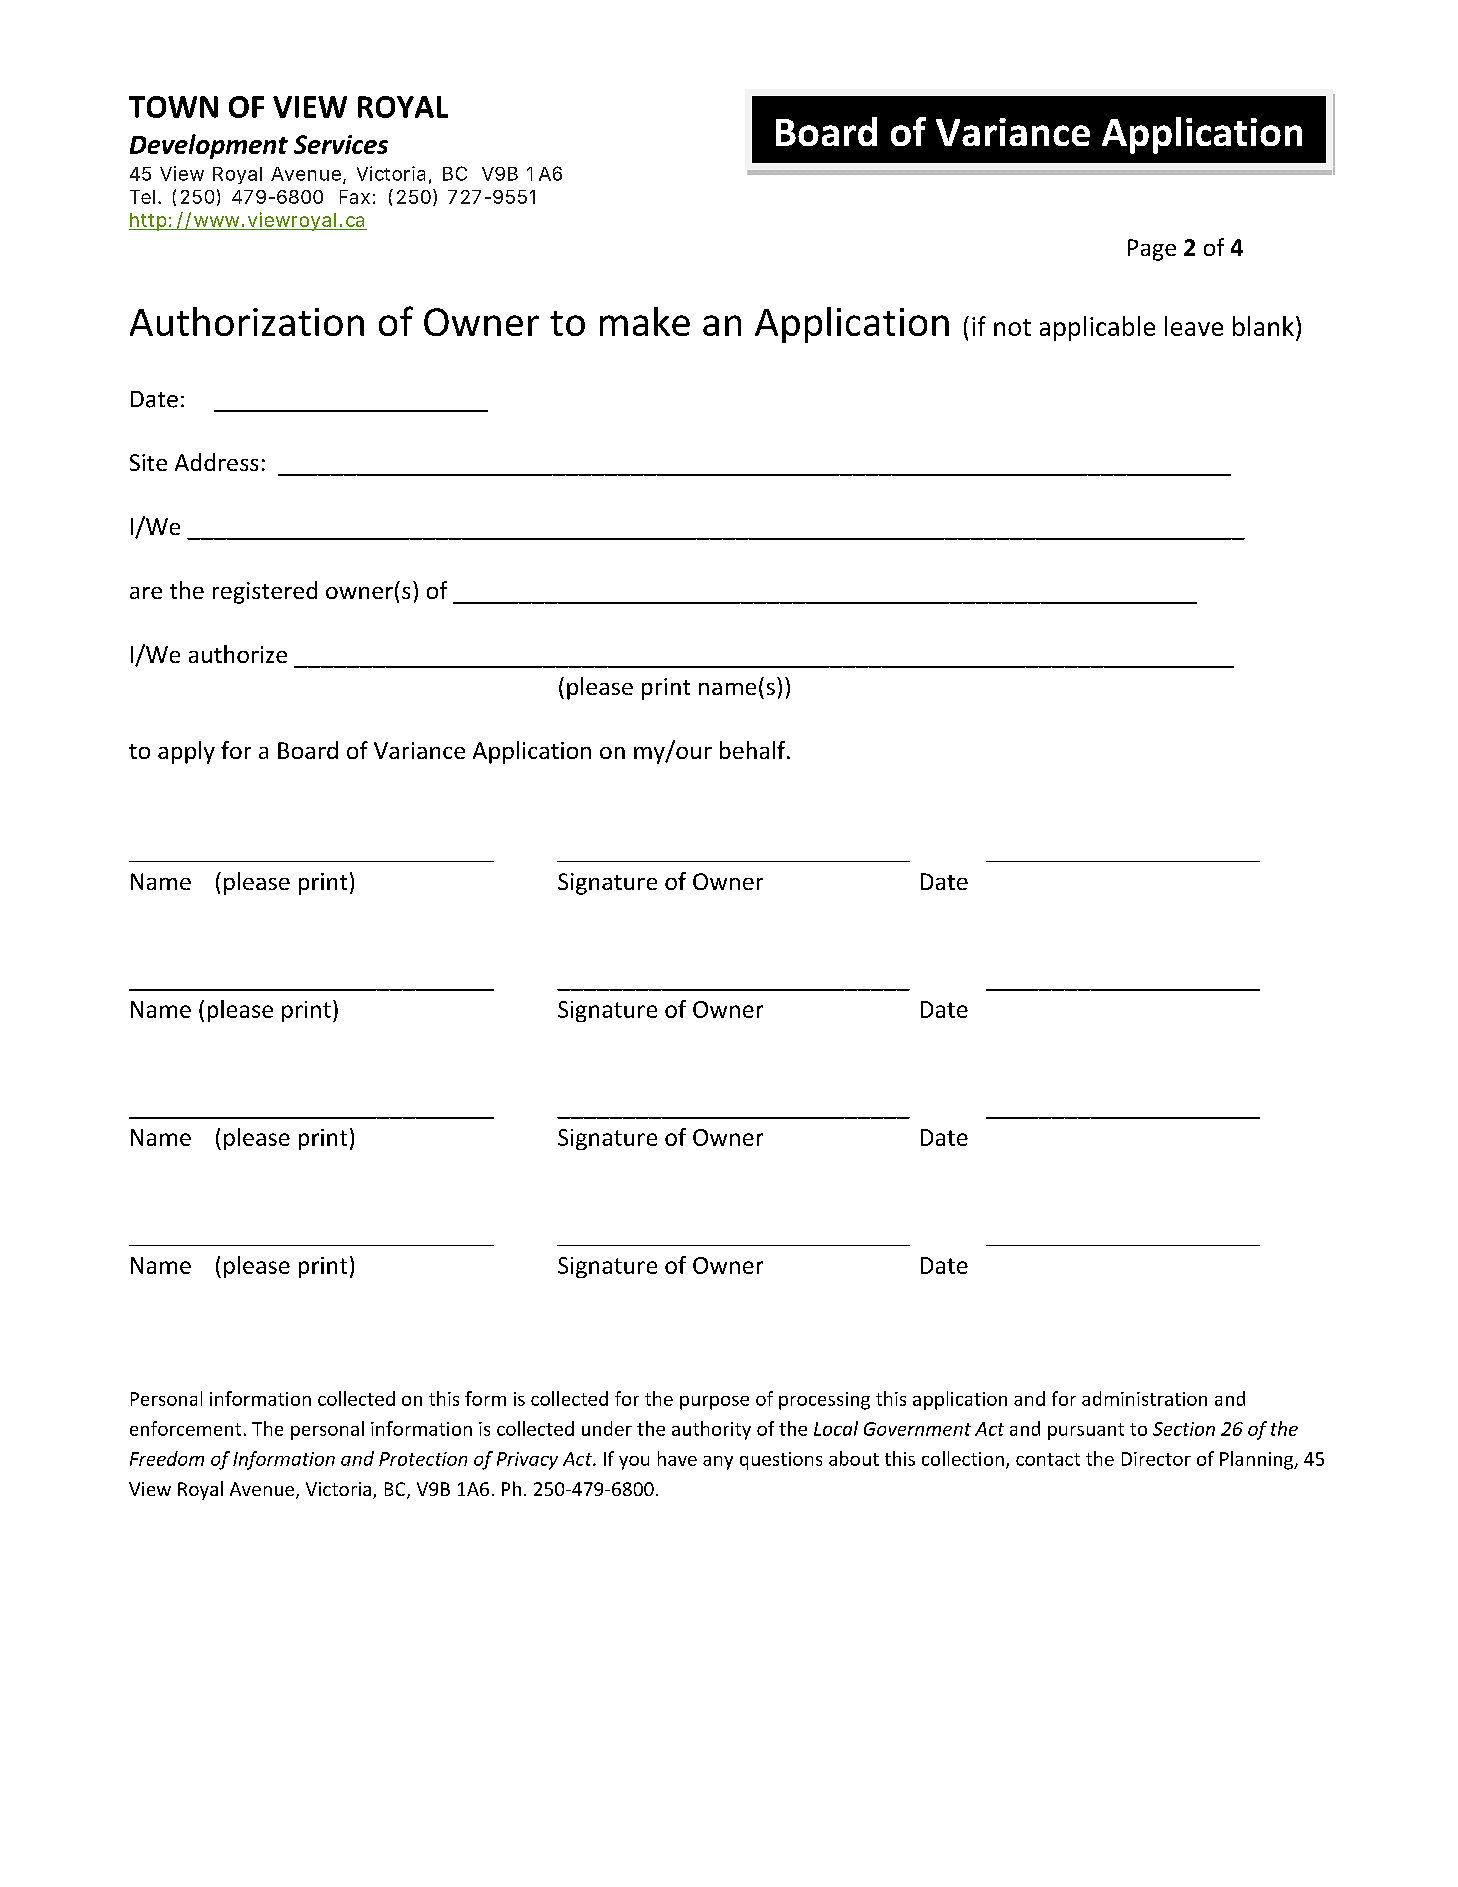 The image size is (1458, 1887). I want to click on Services, so click(341, 144).
